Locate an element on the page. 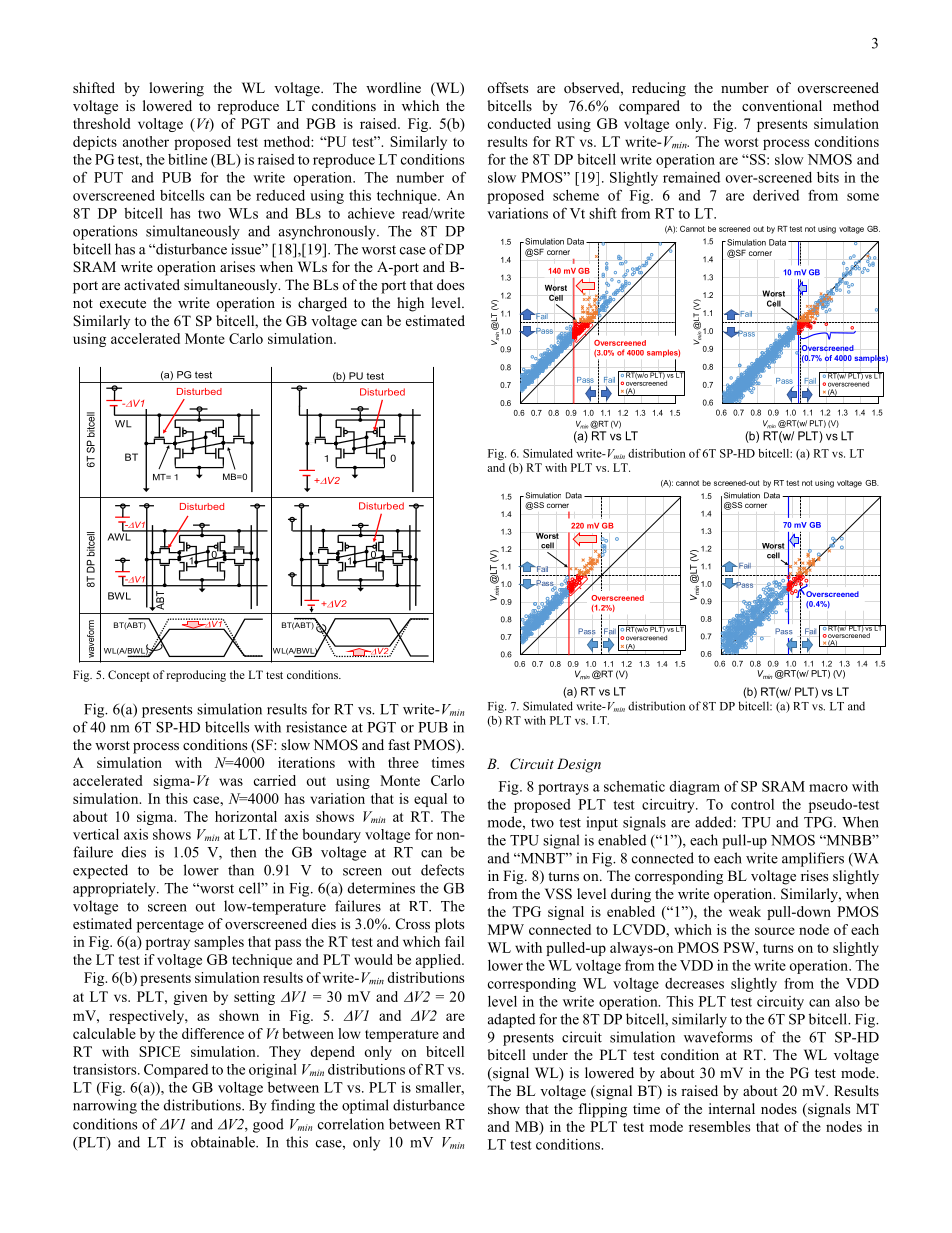 The image size is (952, 1233). macro is located at coordinates (828, 788).
